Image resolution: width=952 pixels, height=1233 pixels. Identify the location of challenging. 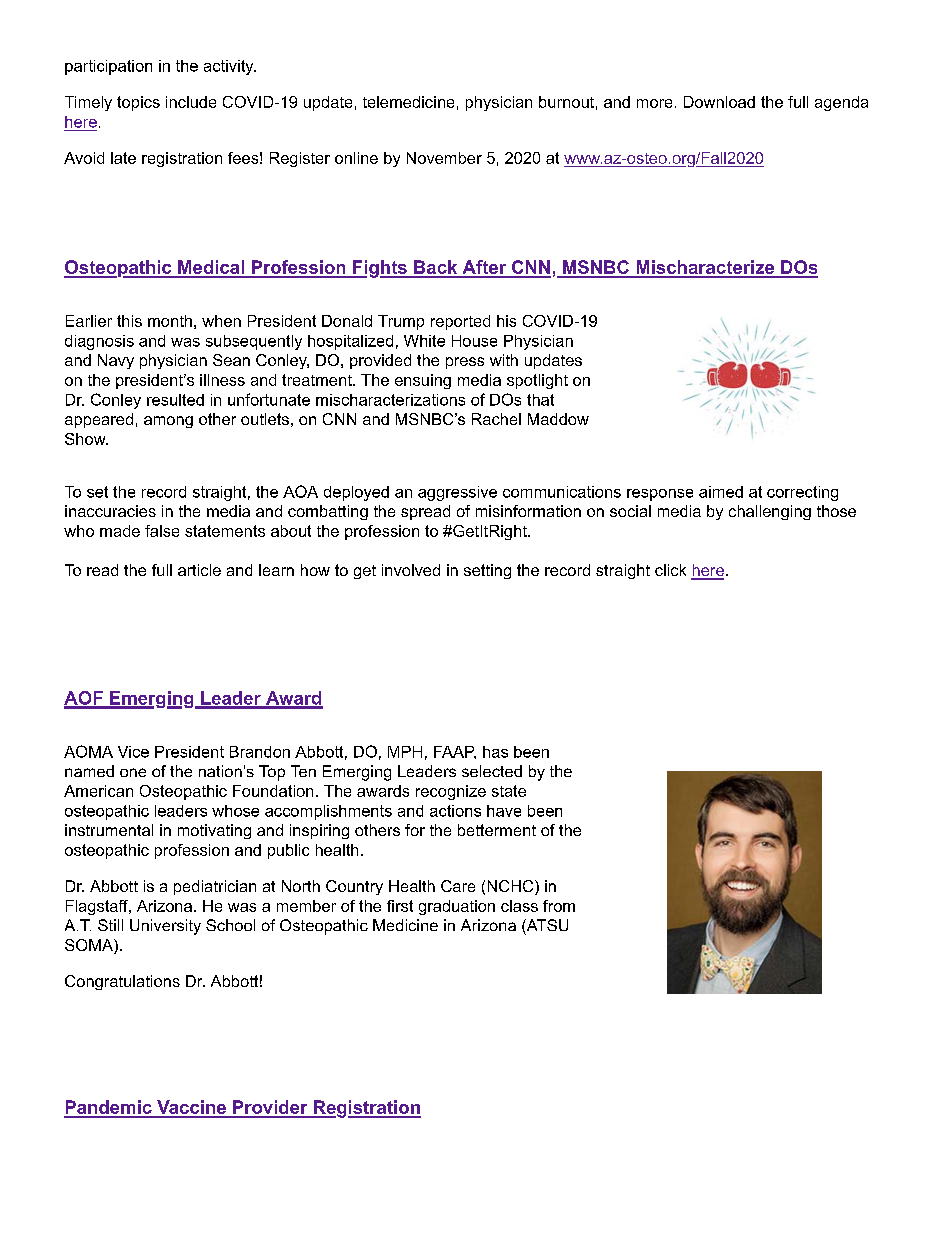
(770, 512).
